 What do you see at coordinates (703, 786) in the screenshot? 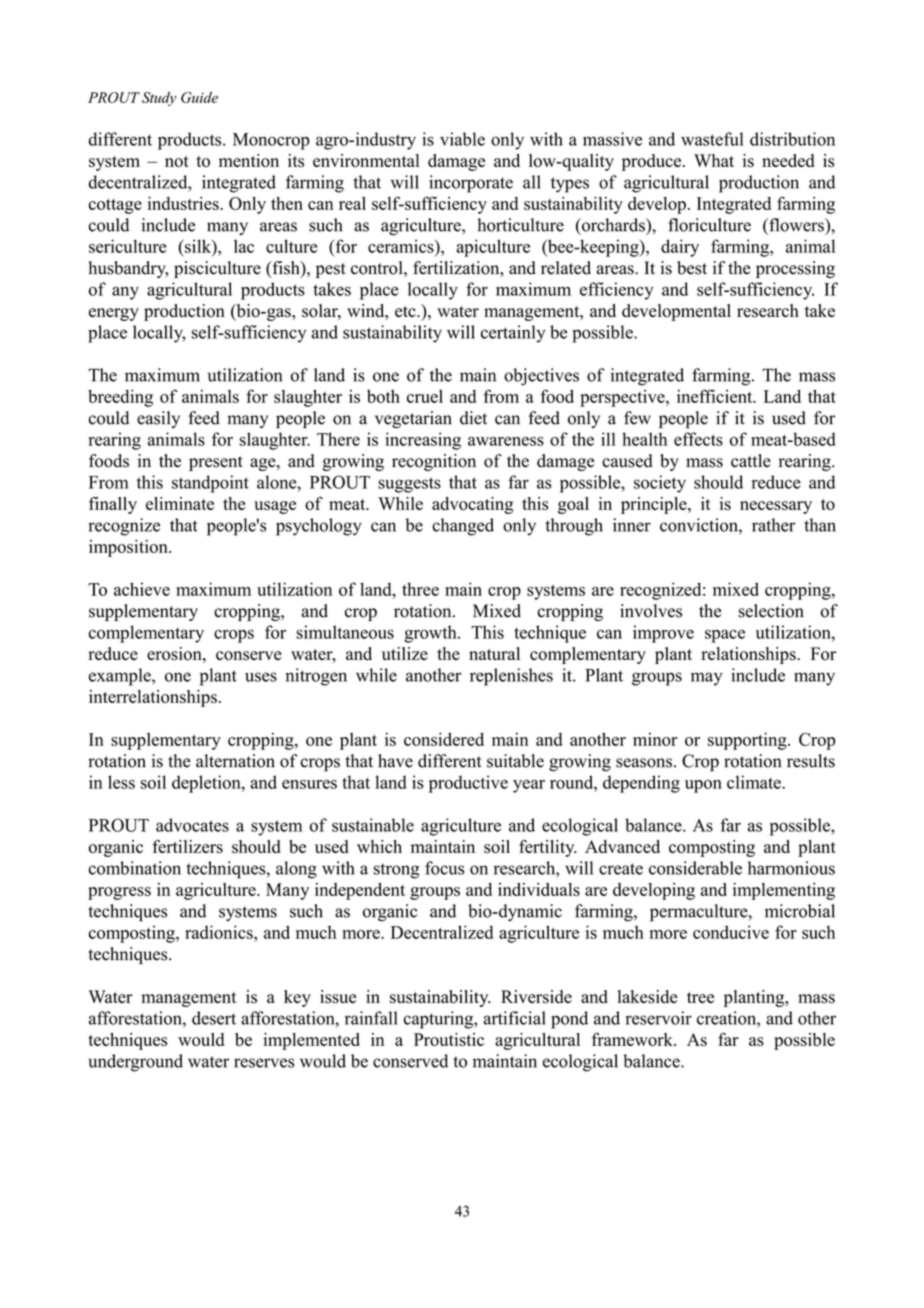
I see `upon` at bounding box center [703, 786].
